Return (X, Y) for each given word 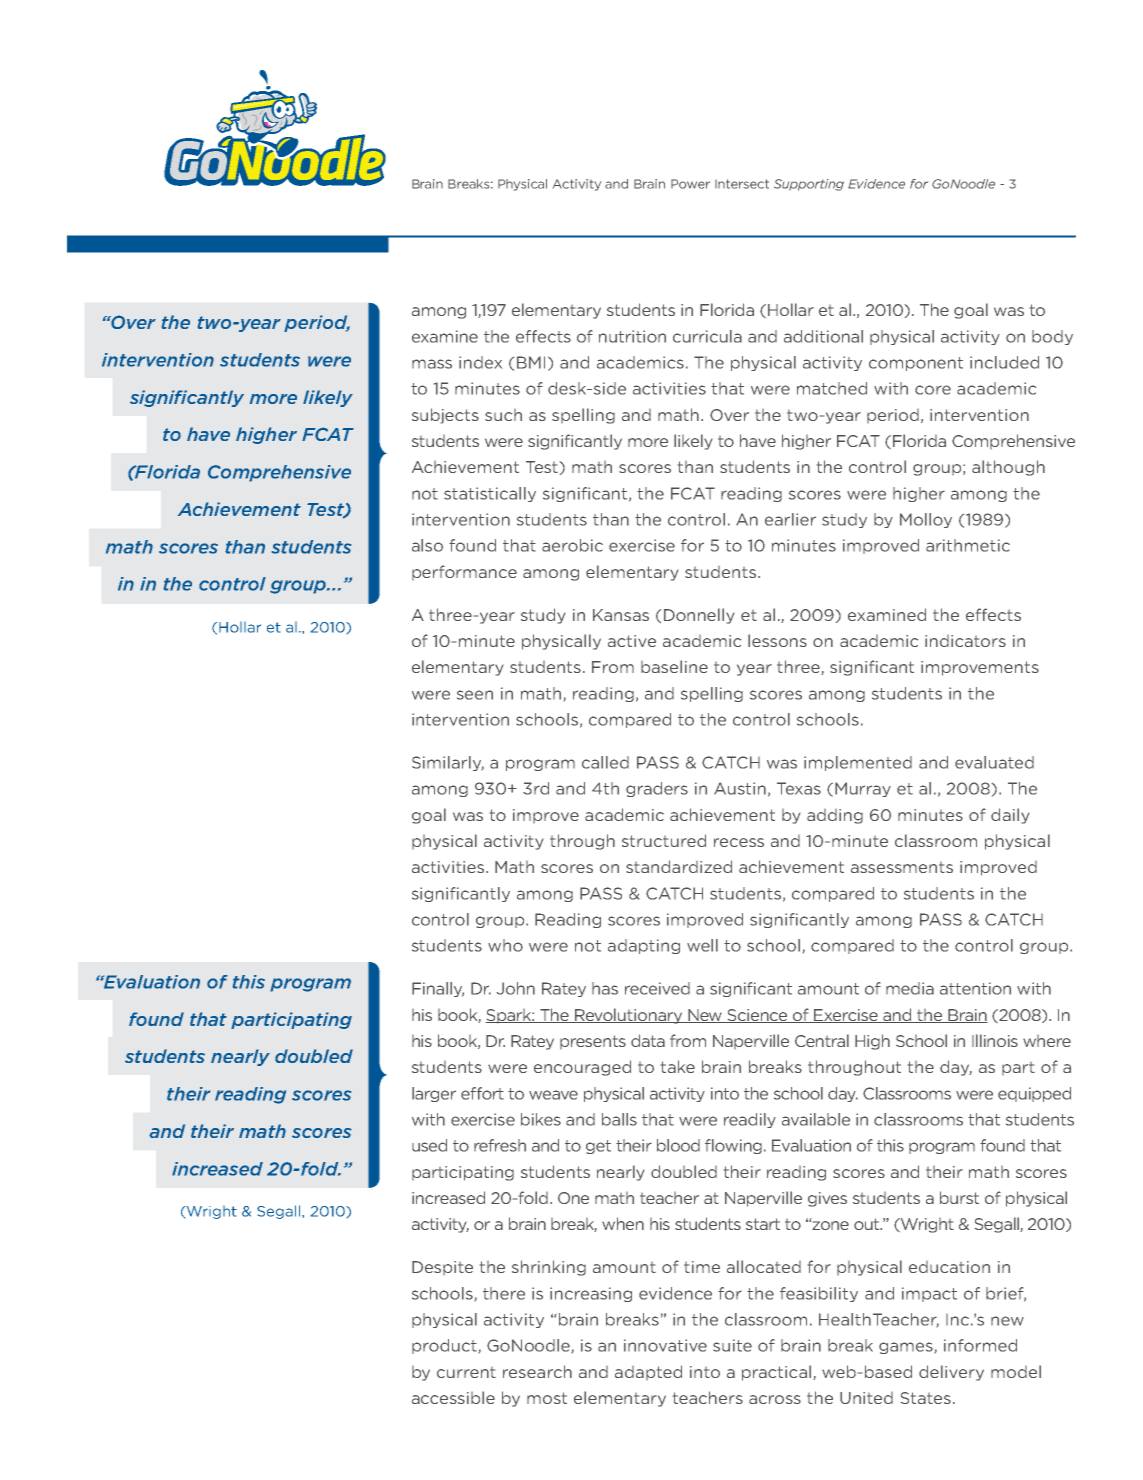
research (537, 1371)
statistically (490, 494)
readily (750, 1120)
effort (482, 1093)
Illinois (995, 1040)
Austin (740, 788)
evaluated (994, 762)
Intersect (742, 184)
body (1052, 337)
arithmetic (968, 545)
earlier (790, 519)
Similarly (448, 763)
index (480, 362)
